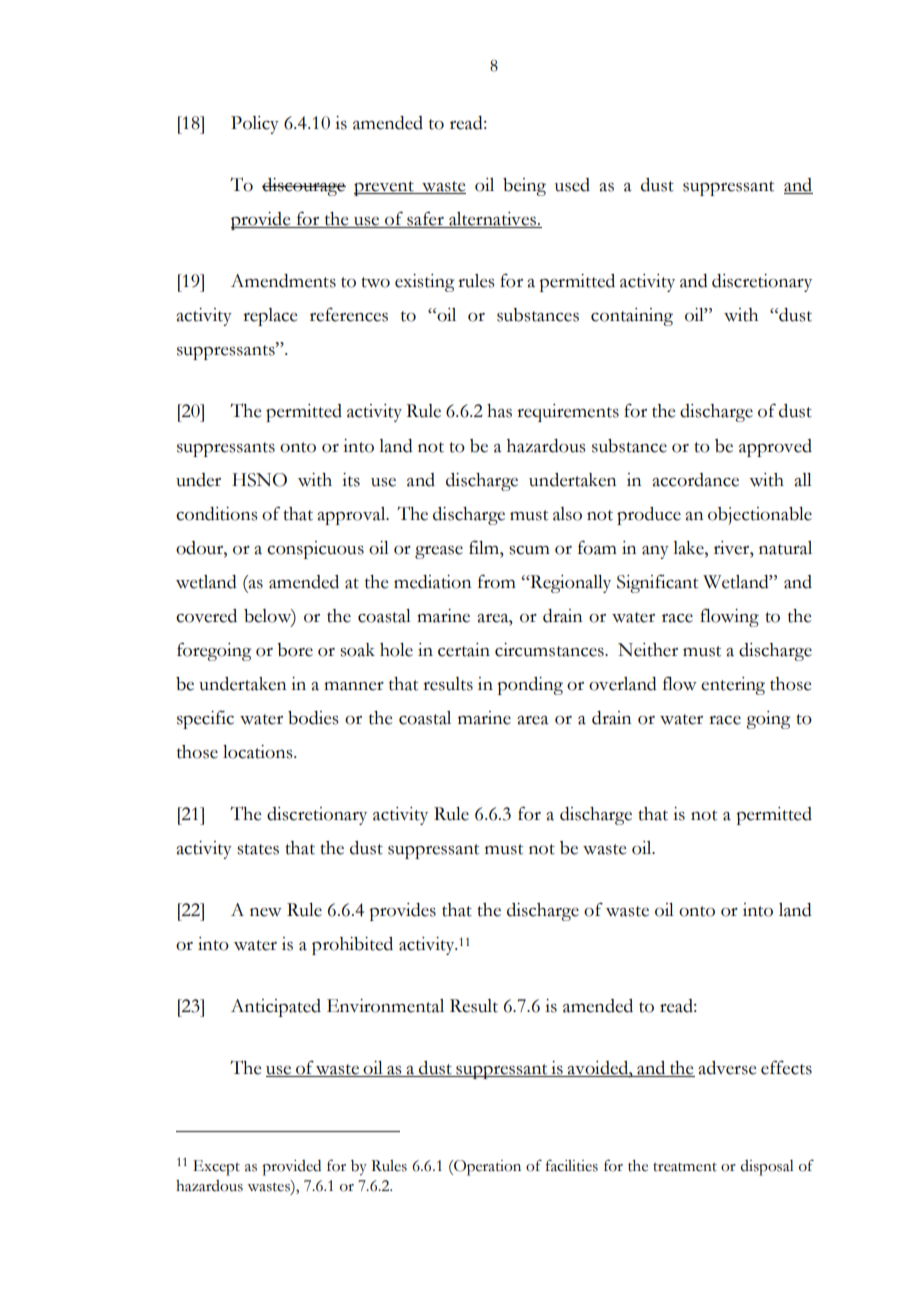 This screenshot has width=924, height=1307. I want to click on new, so click(266, 912).
